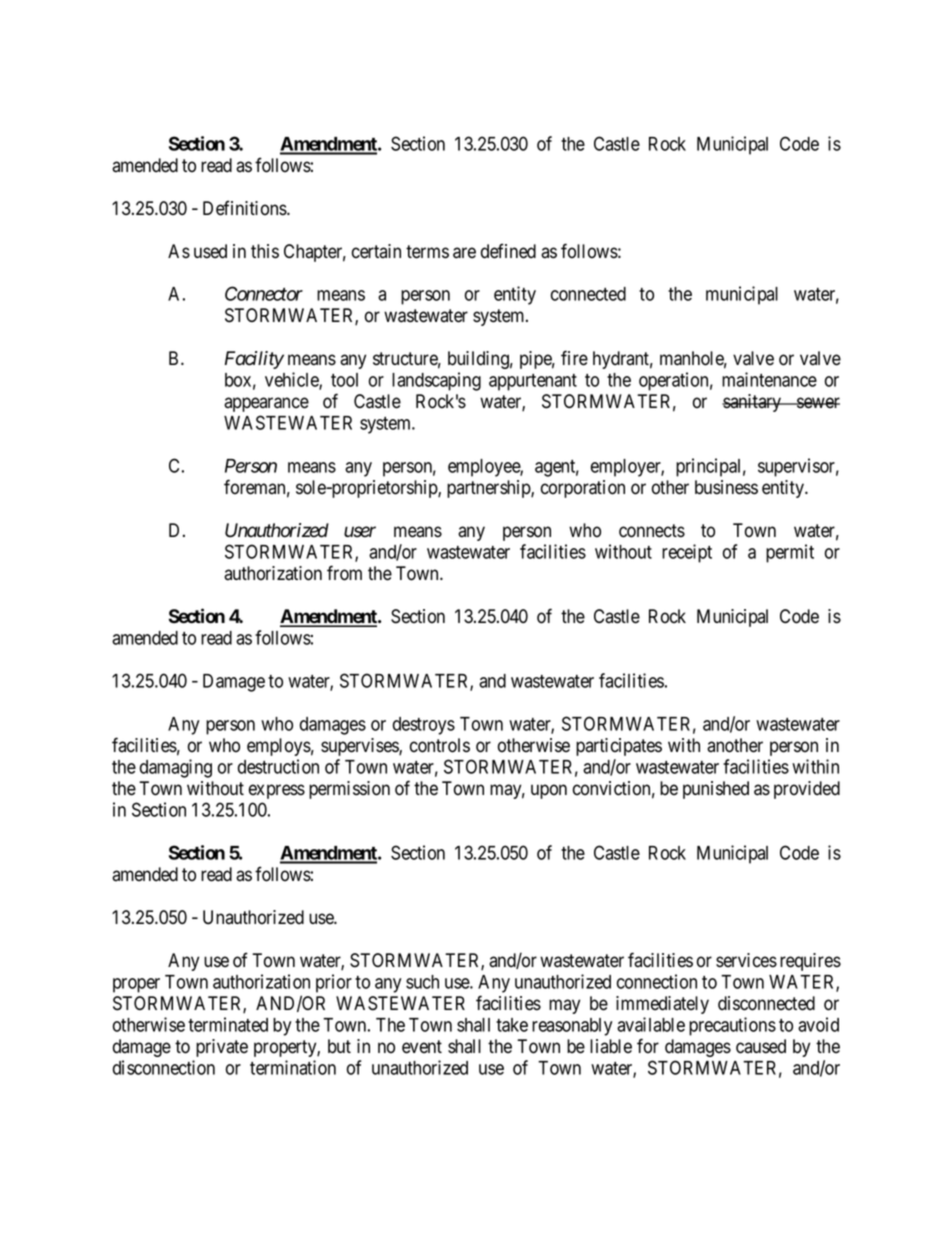  Describe the element at coordinates (512, 1025) in the screenshot. I see `take` at that location.
